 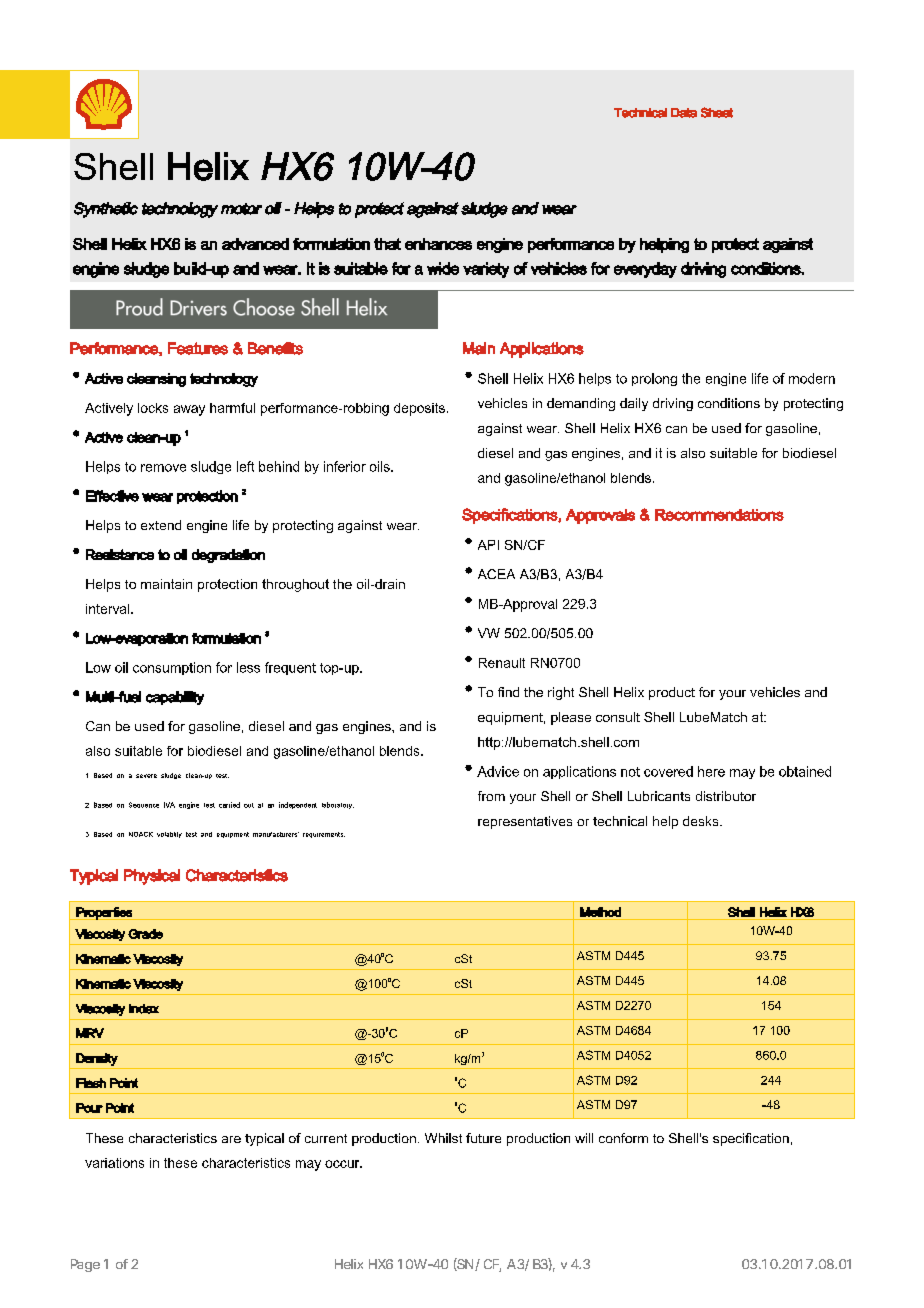 What do you see at coordinates (654, 379) in the screenshot?
I see `prolong` at bounding box center [654, 379].
